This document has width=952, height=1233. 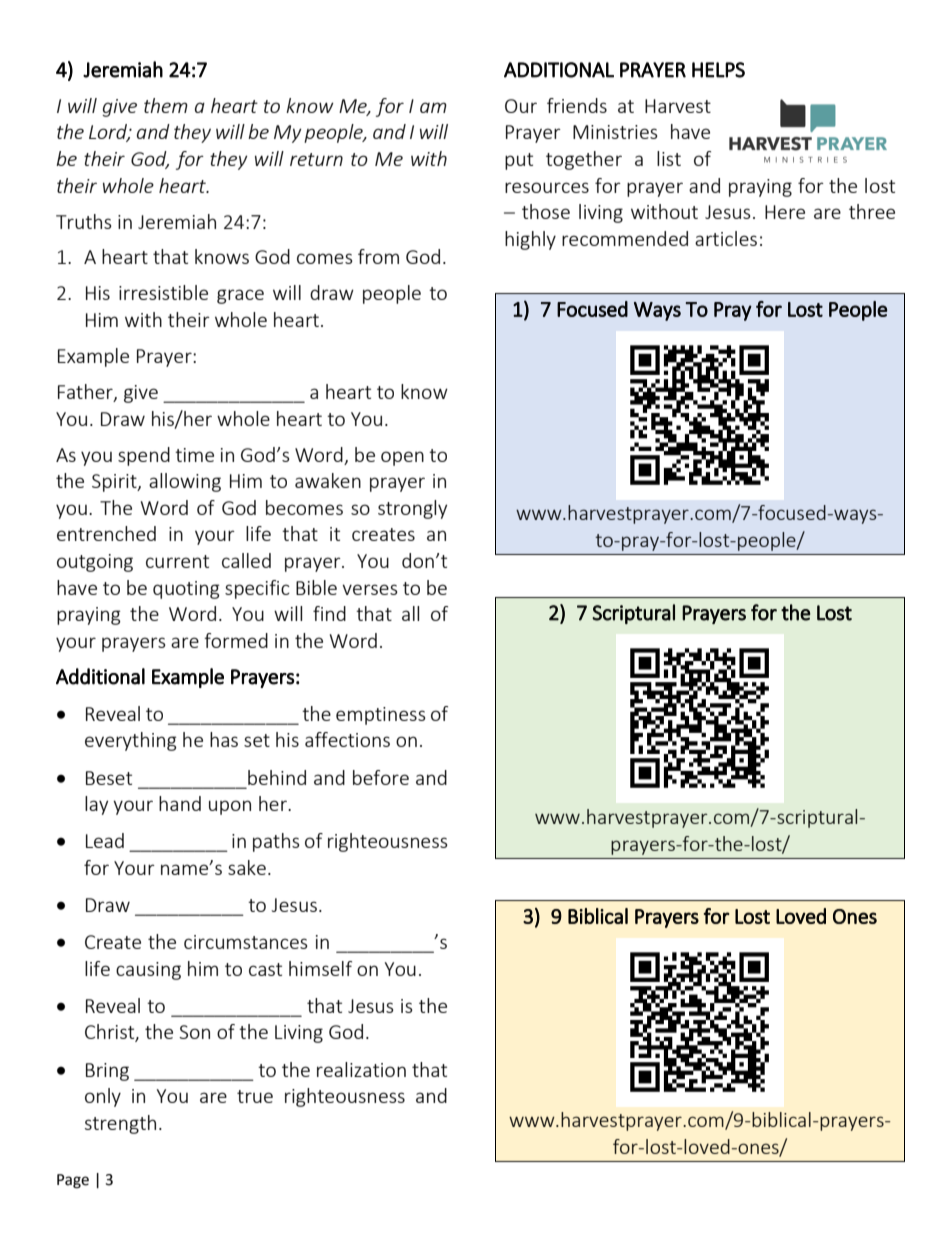 I want to click on emptiness, so click(x=381, y=716).
